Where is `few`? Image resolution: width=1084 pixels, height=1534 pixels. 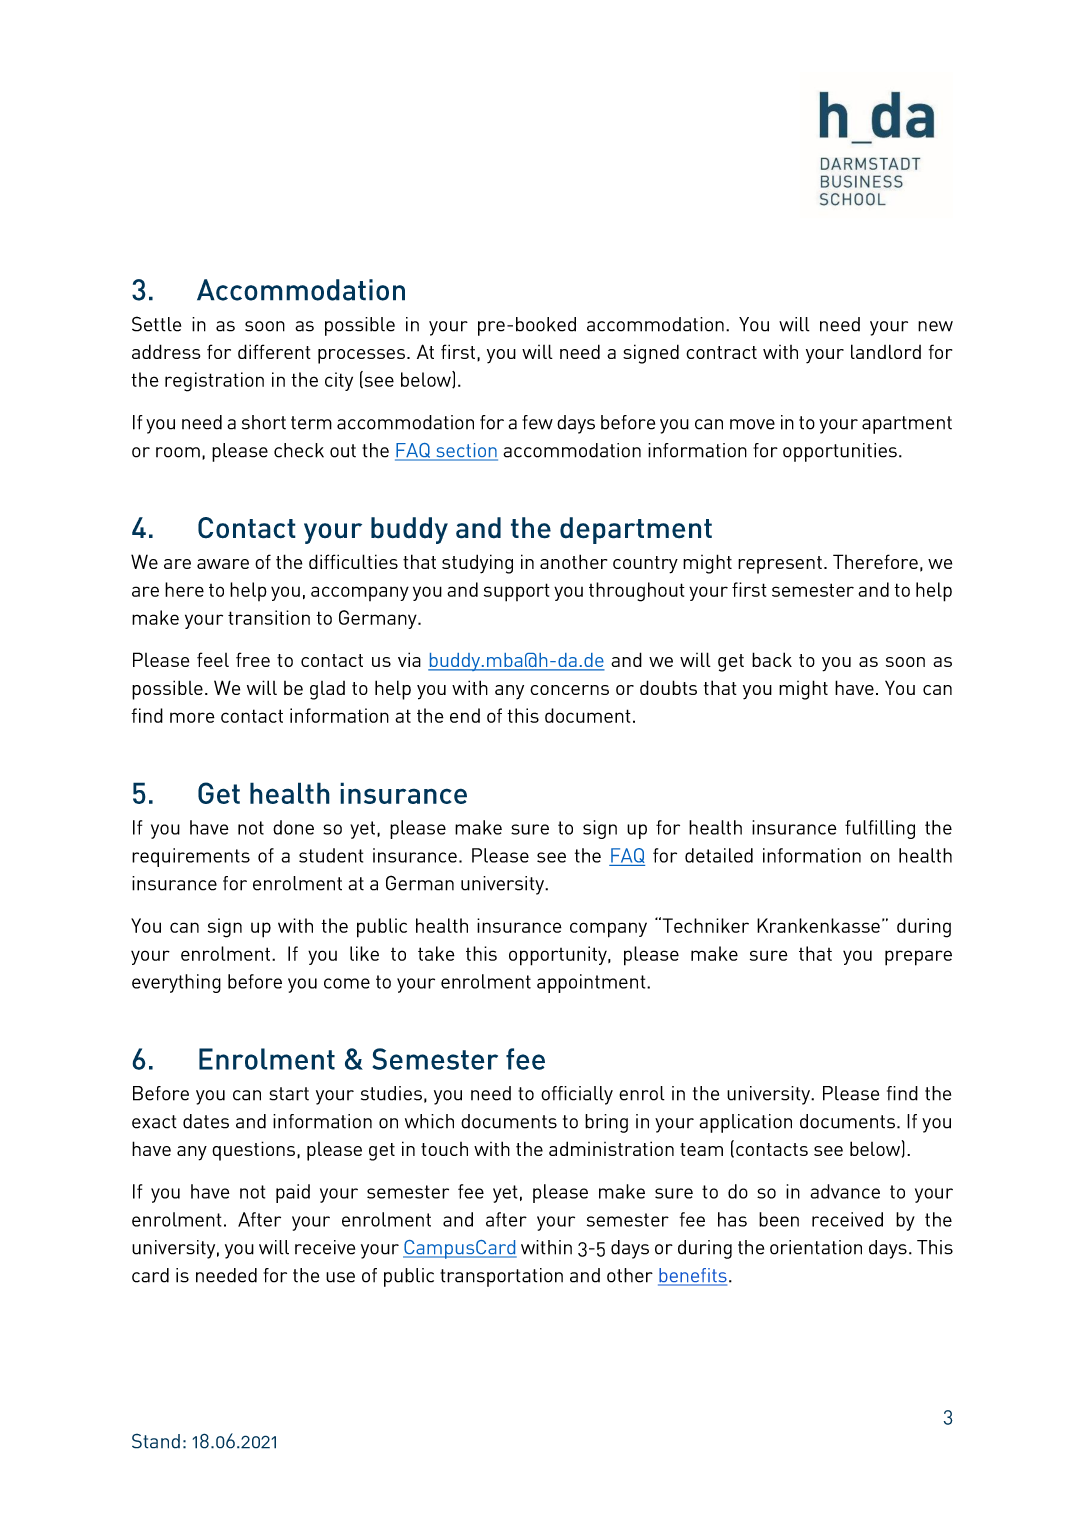
few is located at coordinates (537, 422).
